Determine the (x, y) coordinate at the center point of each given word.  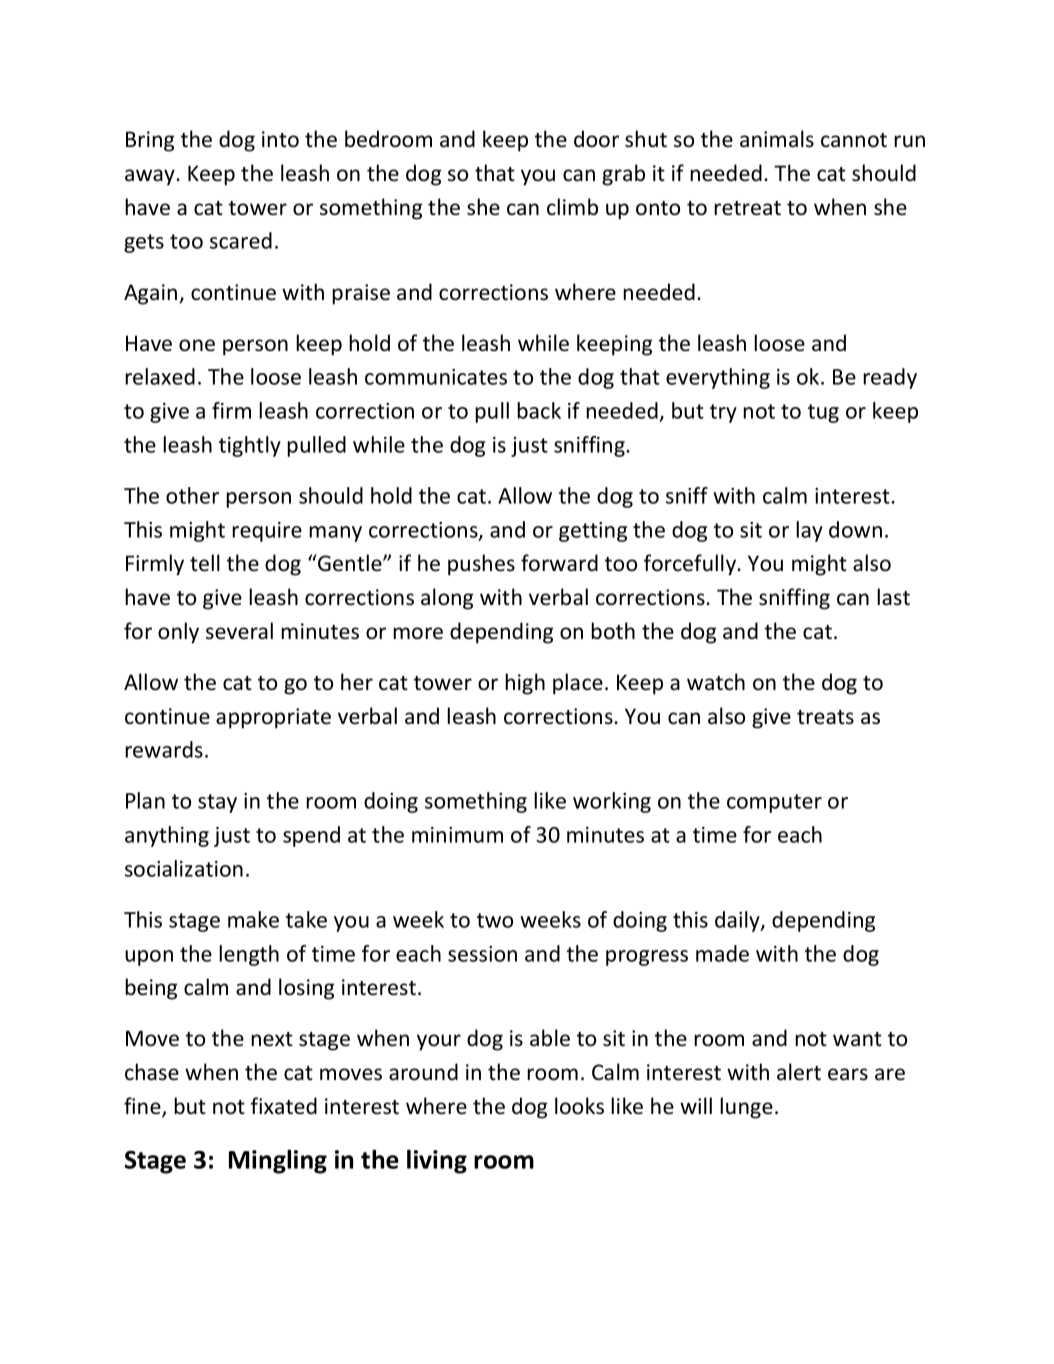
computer (774, 803)
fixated (284, 1106)
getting (593, 532)
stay (217, 803)
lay (809, 531)
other (192, 495)
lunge (746, 1108)
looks (579, 1106)
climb (572, 207)
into (280, 139)
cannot (854, 140)
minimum (457, 835)
